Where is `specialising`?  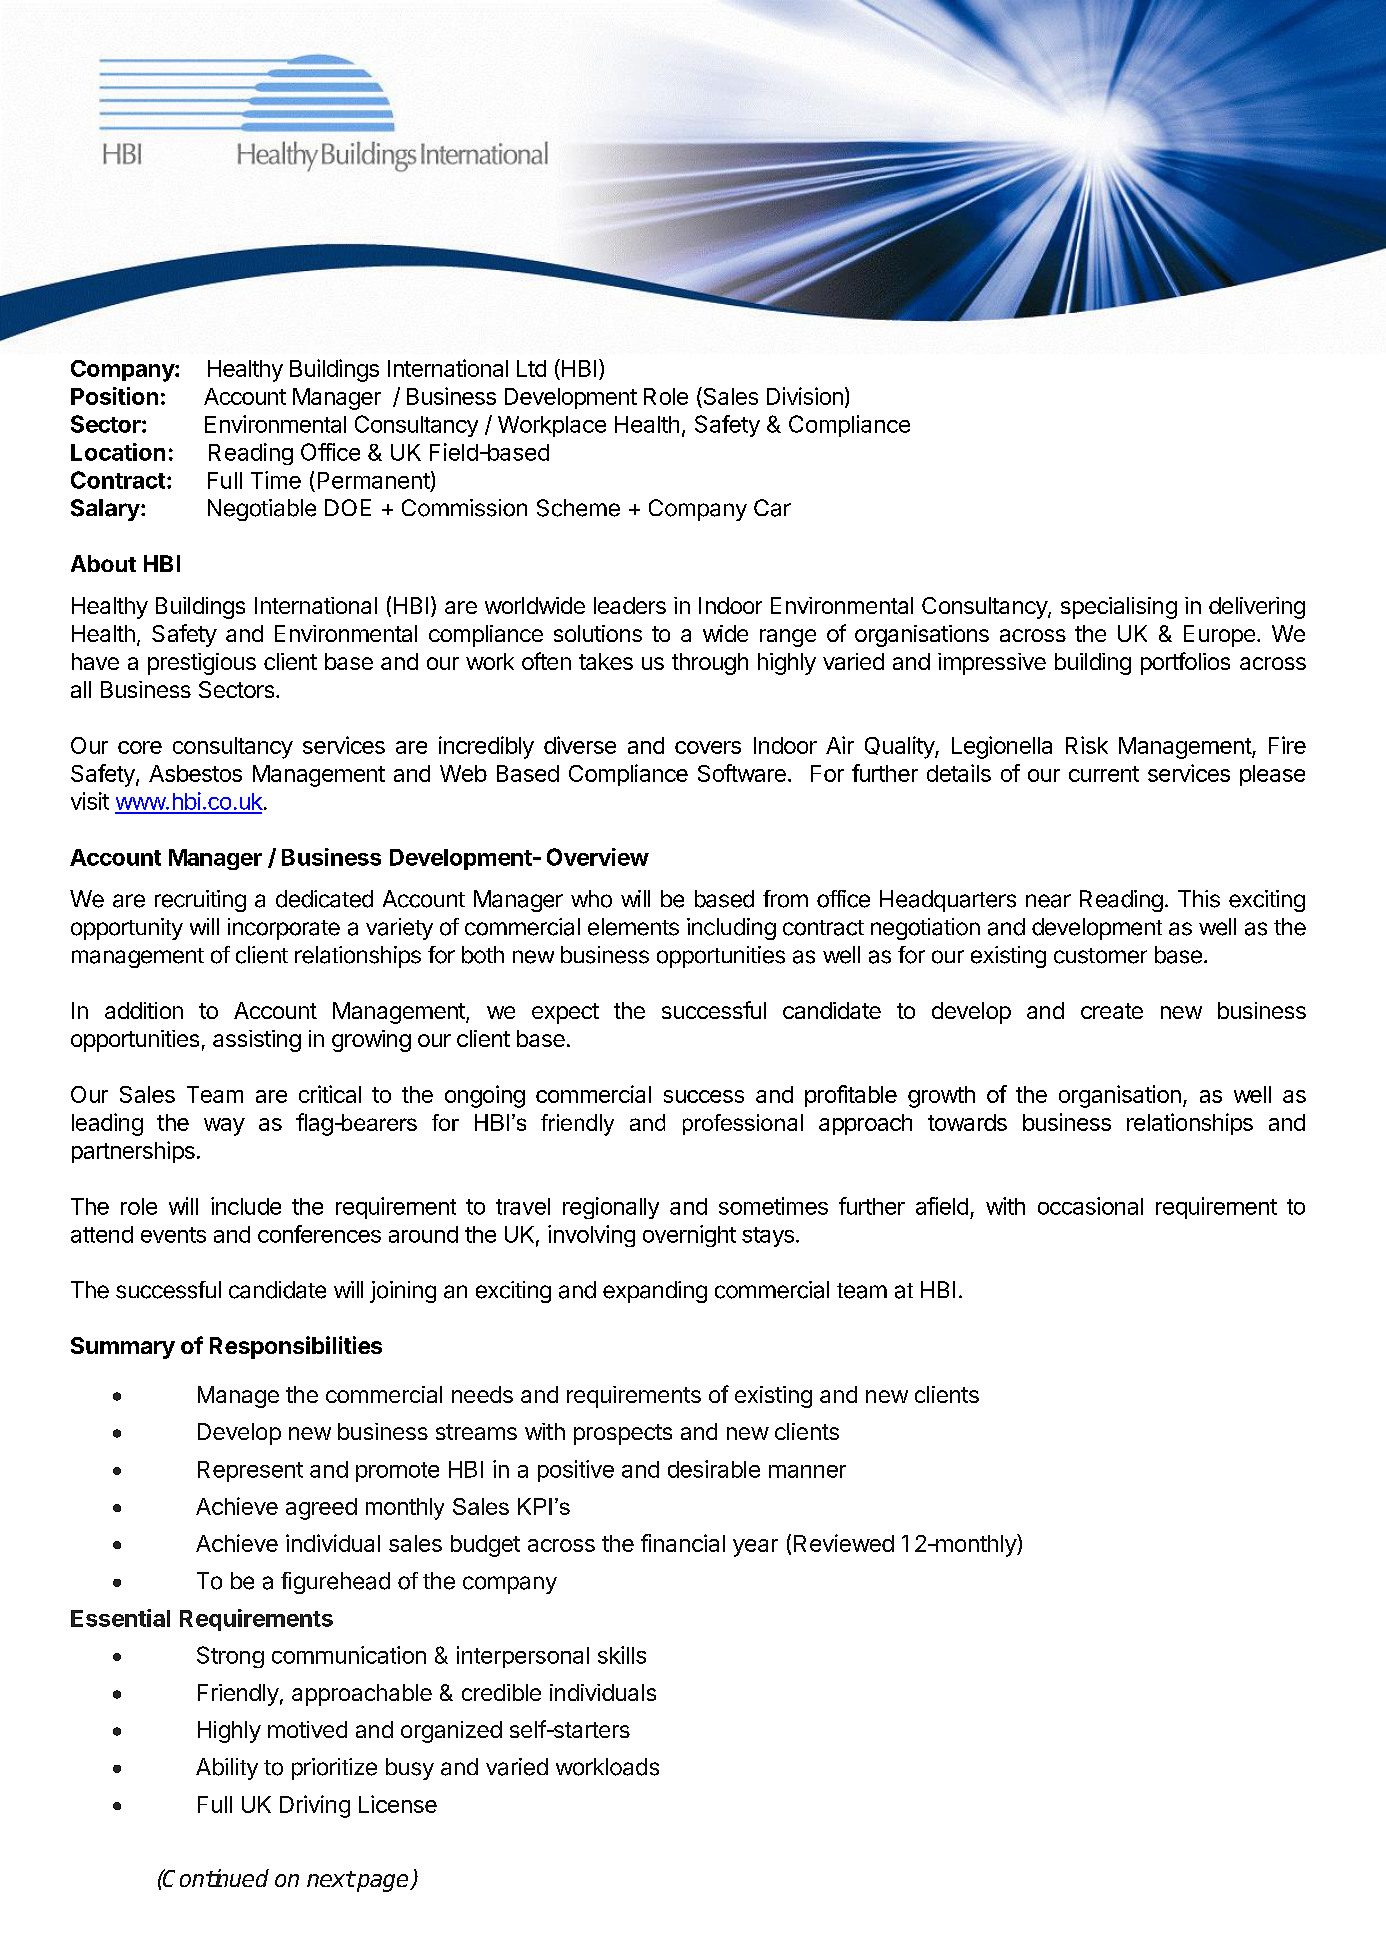 specialising is located at coordinates (1119, 608).
